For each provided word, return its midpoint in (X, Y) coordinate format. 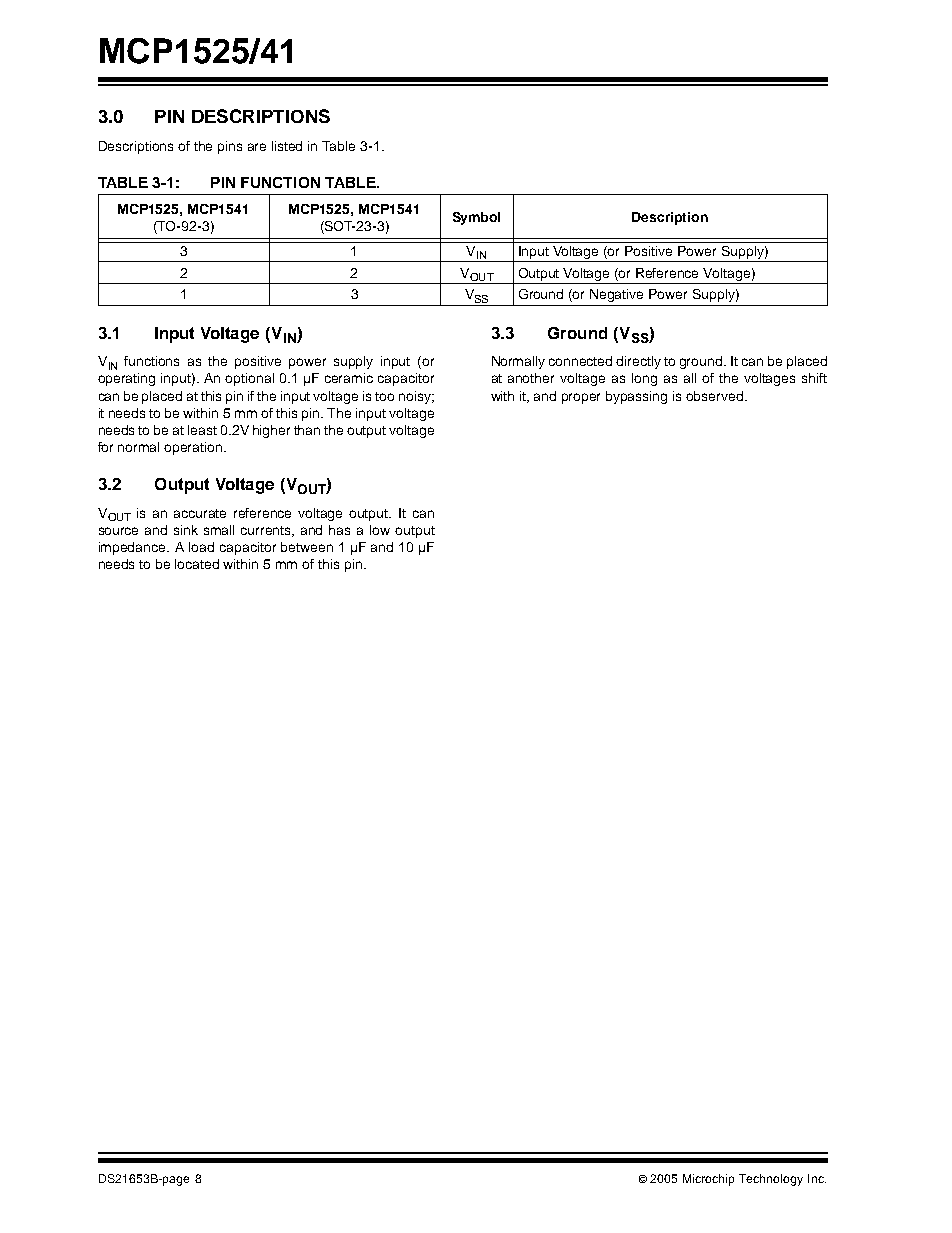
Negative (616, 295)
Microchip (708, 1180)
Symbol (476, 218)
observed (716, 396)
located (197, 564)
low (380, 530)
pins (230, 147)
